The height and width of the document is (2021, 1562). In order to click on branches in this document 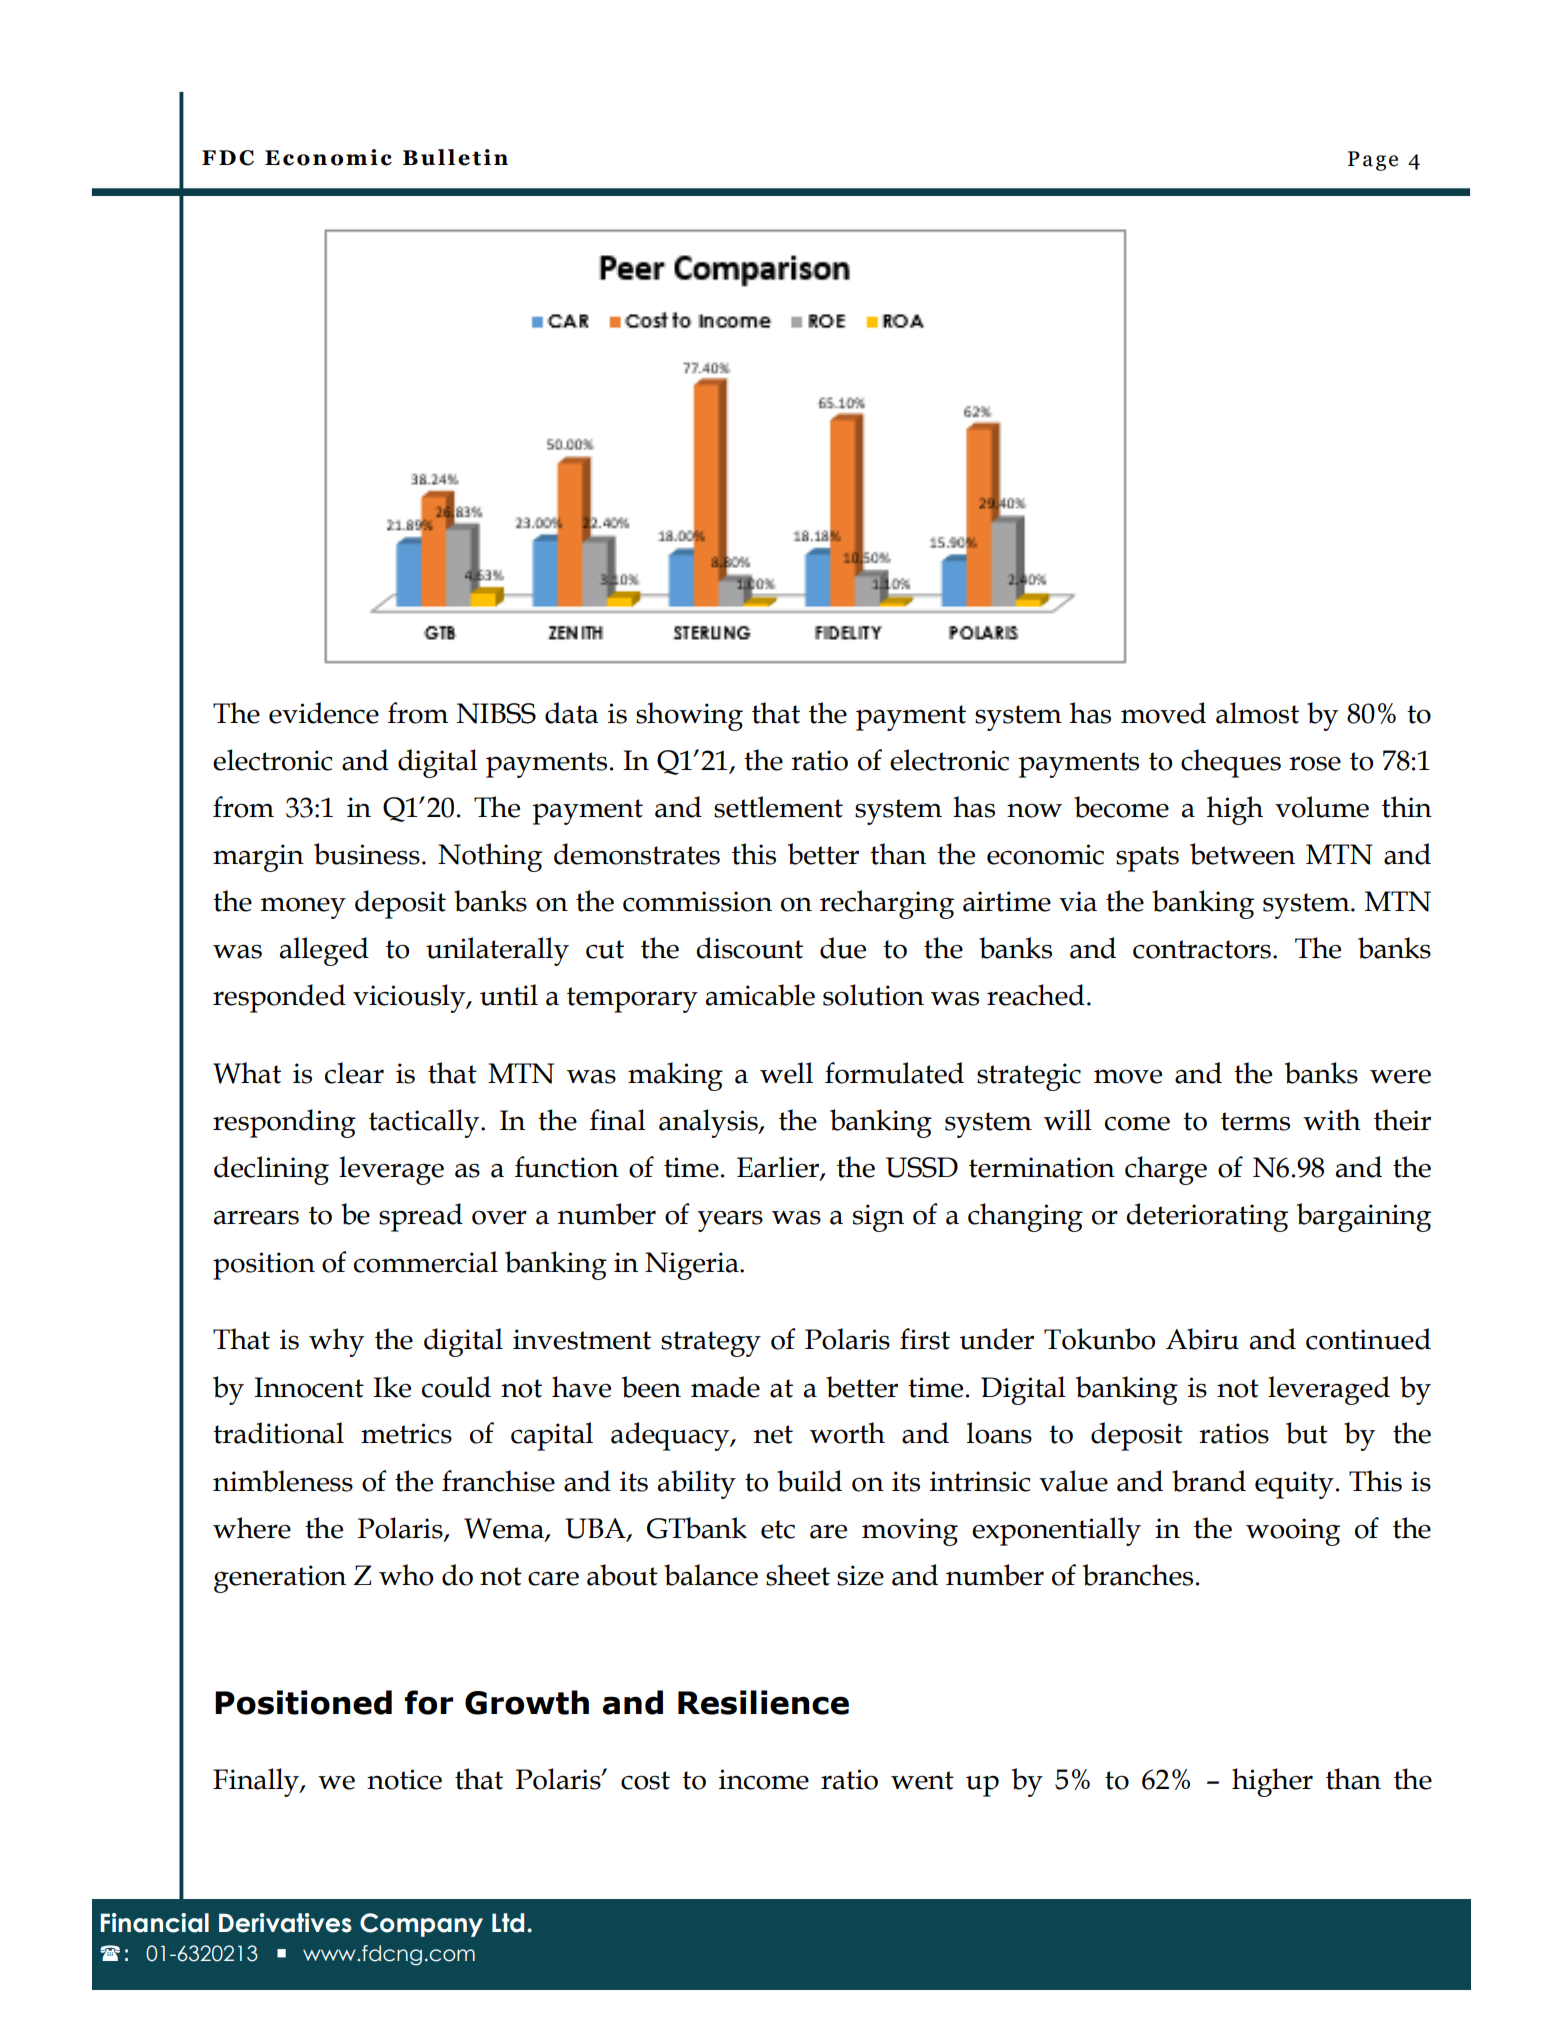, I will do `click(1138, 1575)`.
